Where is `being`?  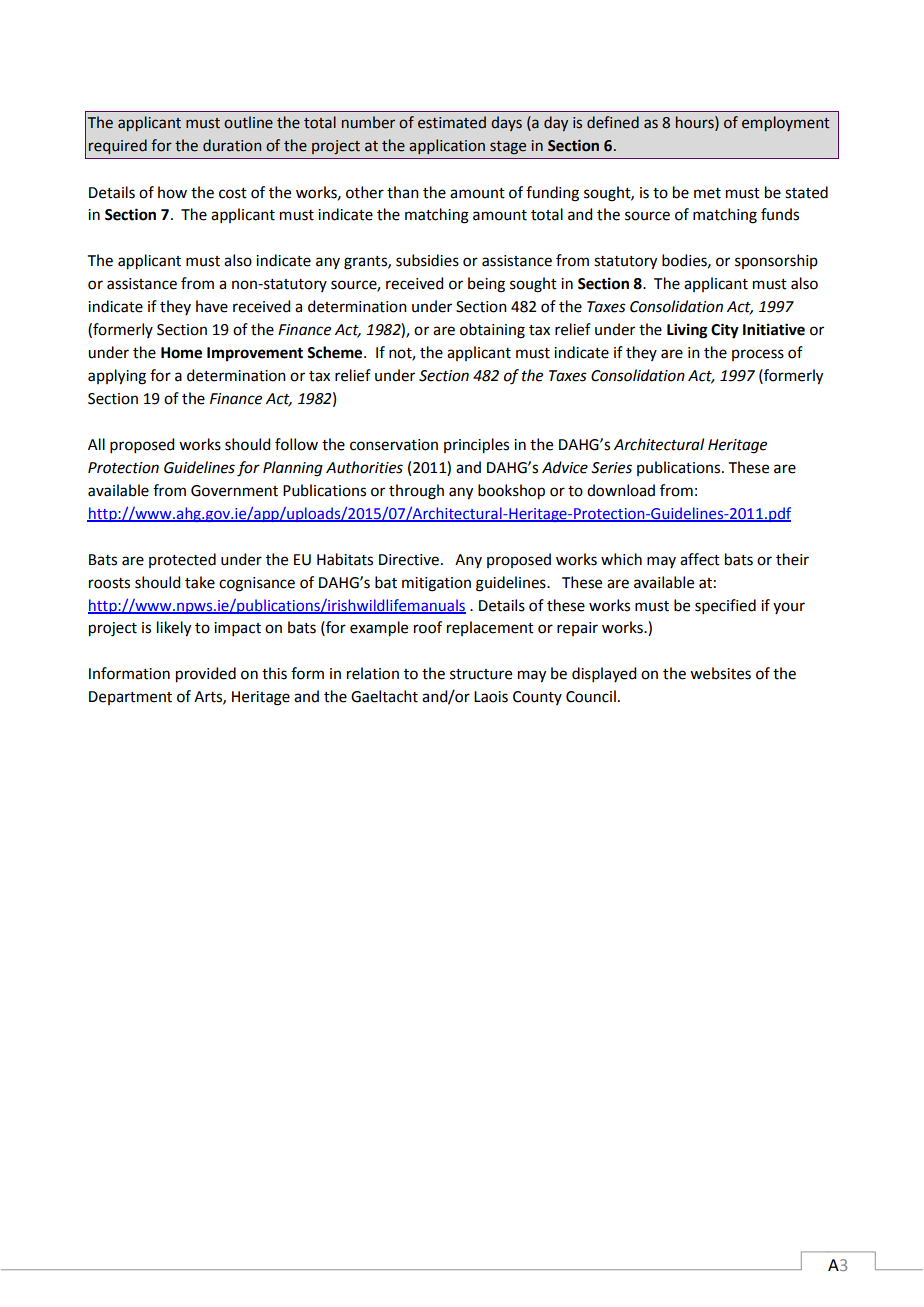 being is located at coordinates (486, 285).
